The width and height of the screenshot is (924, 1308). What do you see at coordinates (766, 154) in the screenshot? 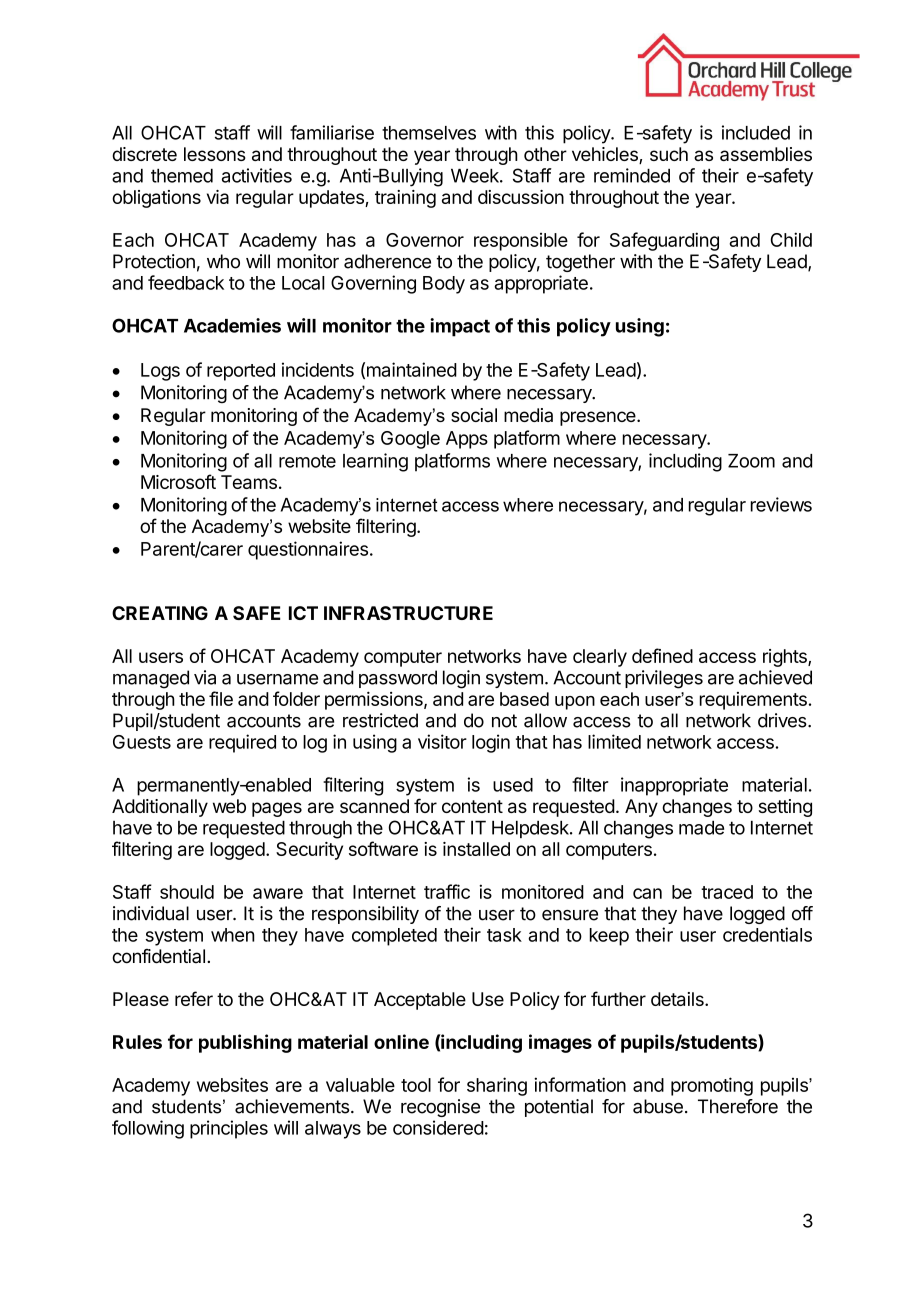
I see `assemblies` at bounding box center [766, 154].
